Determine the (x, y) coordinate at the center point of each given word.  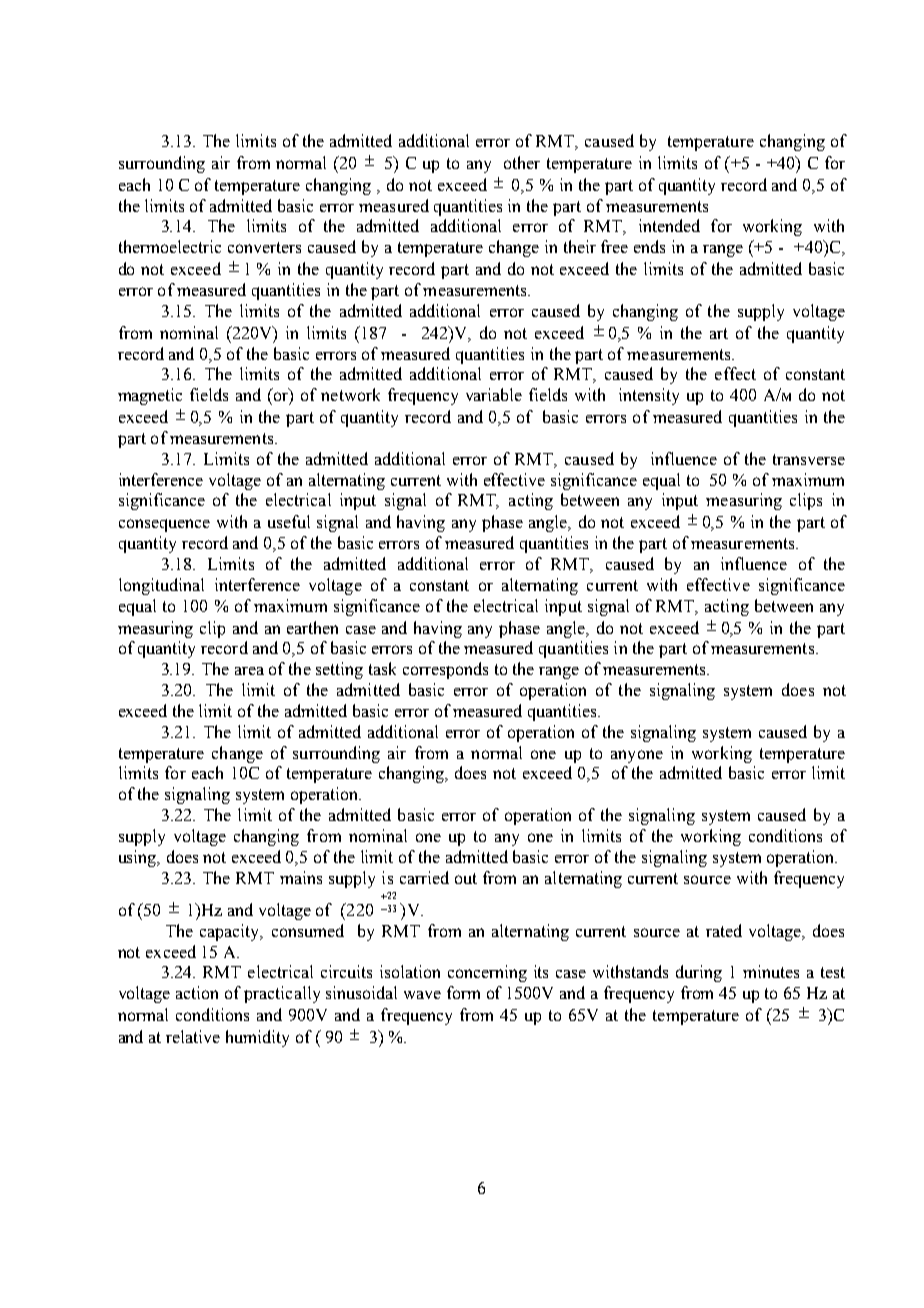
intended (669, 225)
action (197, 992)
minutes (771, 971)
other (522, 162)
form (463, 992)
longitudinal (161, 586)
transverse (809, 459)
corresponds (445, 670)
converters (264, 247)
